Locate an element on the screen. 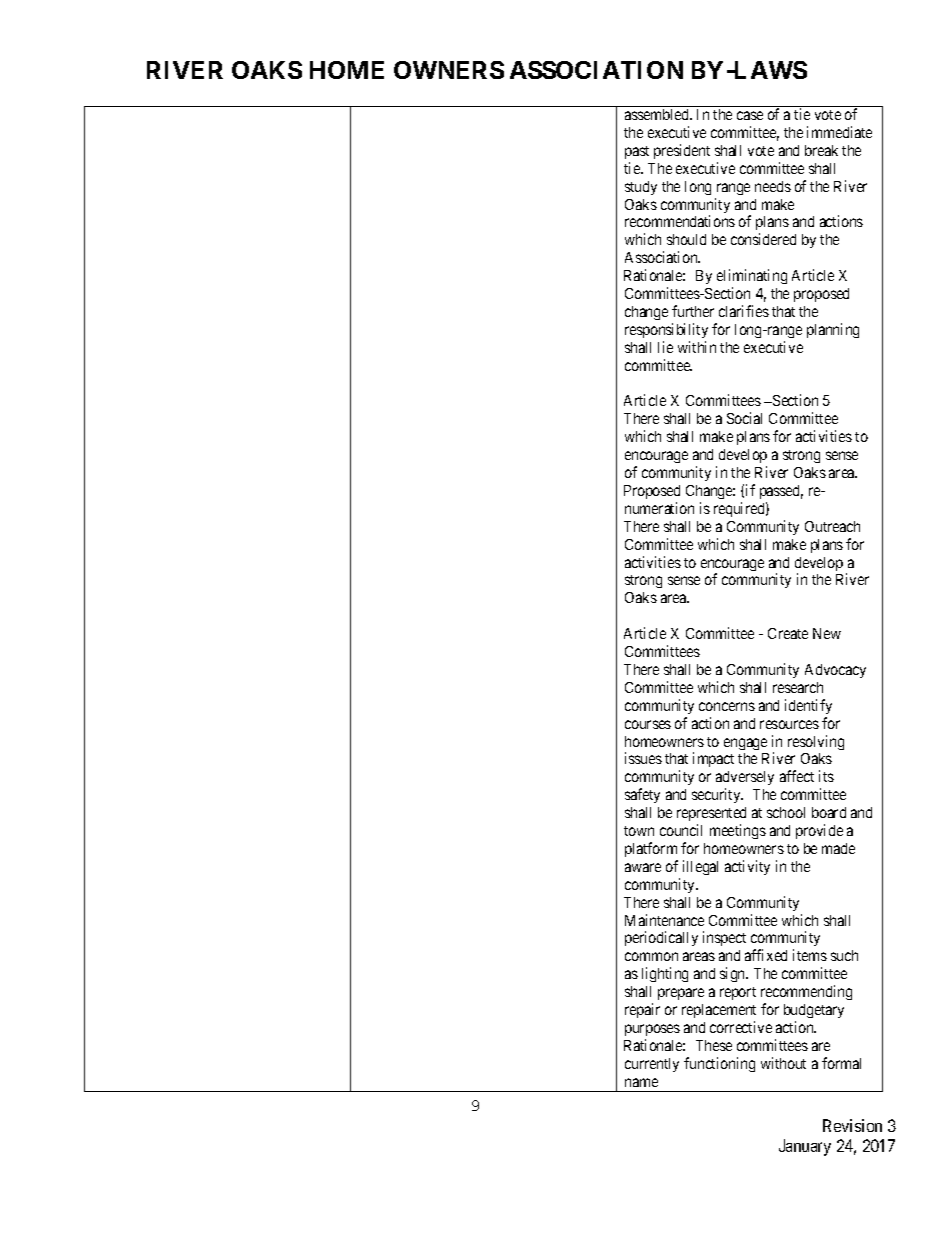 The height and width of the screenshot is (1233, 952). currently is located at coordinates (652, 1065).
